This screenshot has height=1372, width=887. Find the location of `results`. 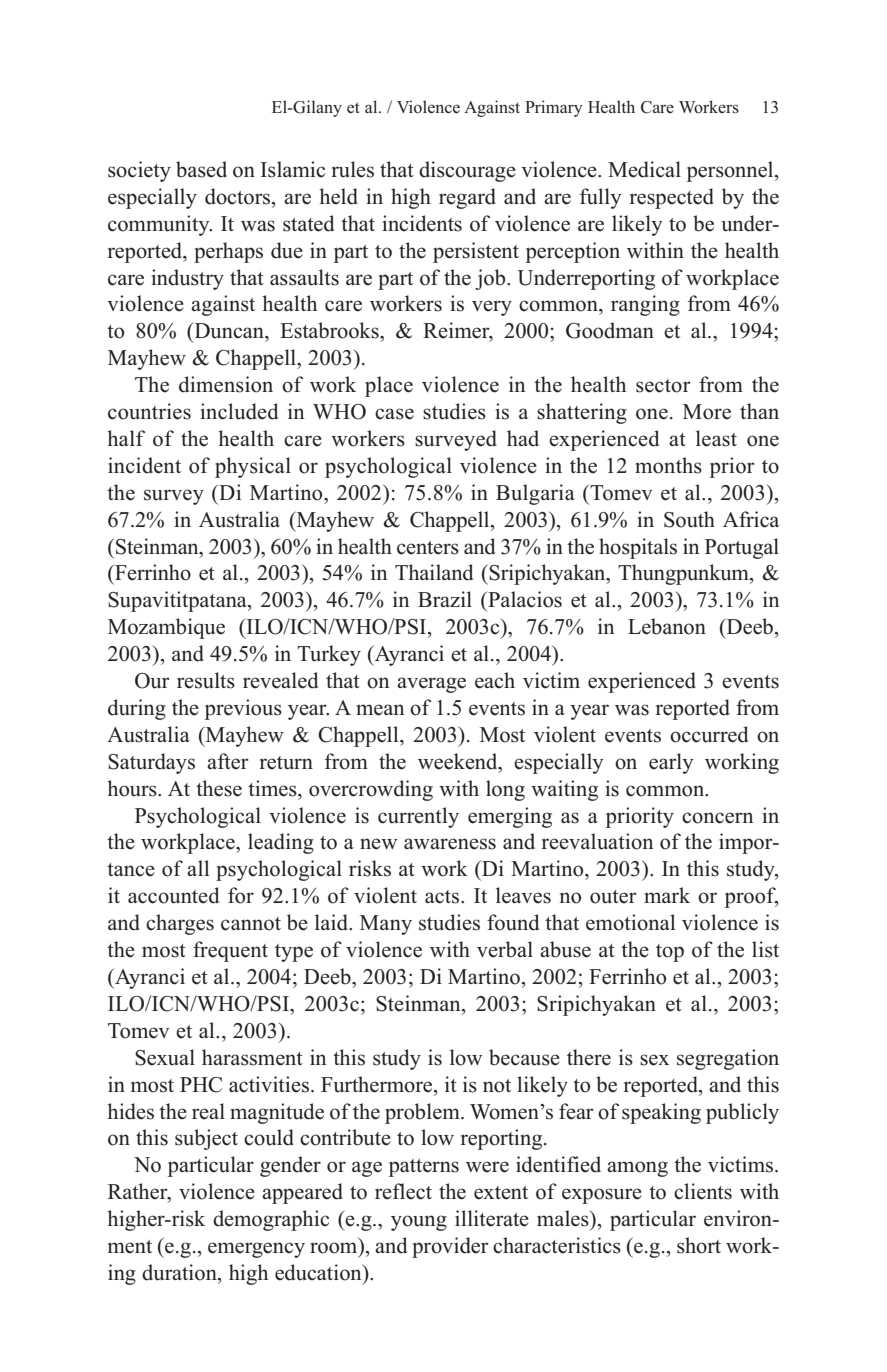

results is located at coordinates (206, 680).
